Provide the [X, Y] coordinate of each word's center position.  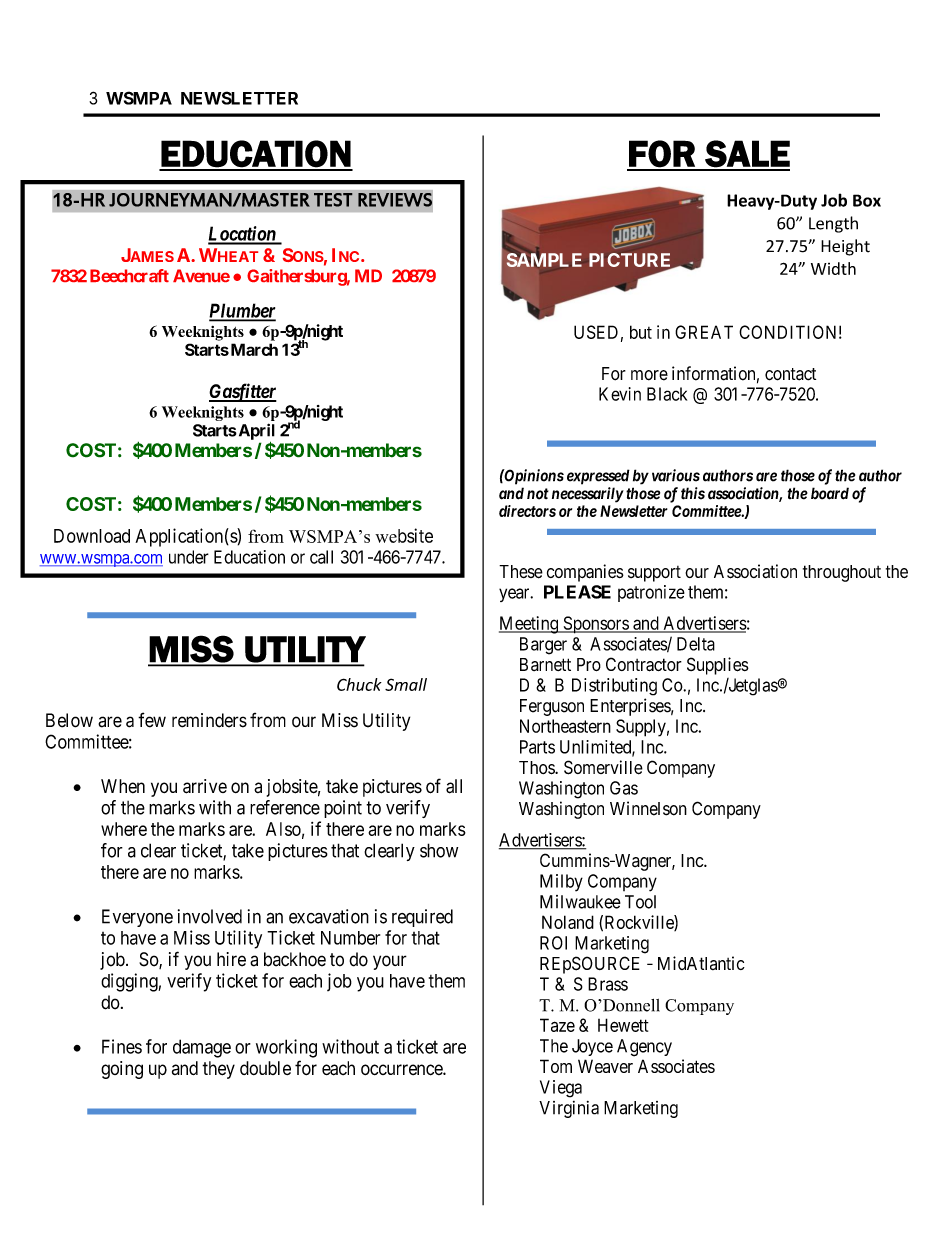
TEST [333, 200]
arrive [205, 786]
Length [833, 224]
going [122, 1070]
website [404, 535]
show [439, 850]
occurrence [402, 1070]
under [189, 557]
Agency [644, 1048]
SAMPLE [544, 260]
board [830, 493]
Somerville [603, 767]
